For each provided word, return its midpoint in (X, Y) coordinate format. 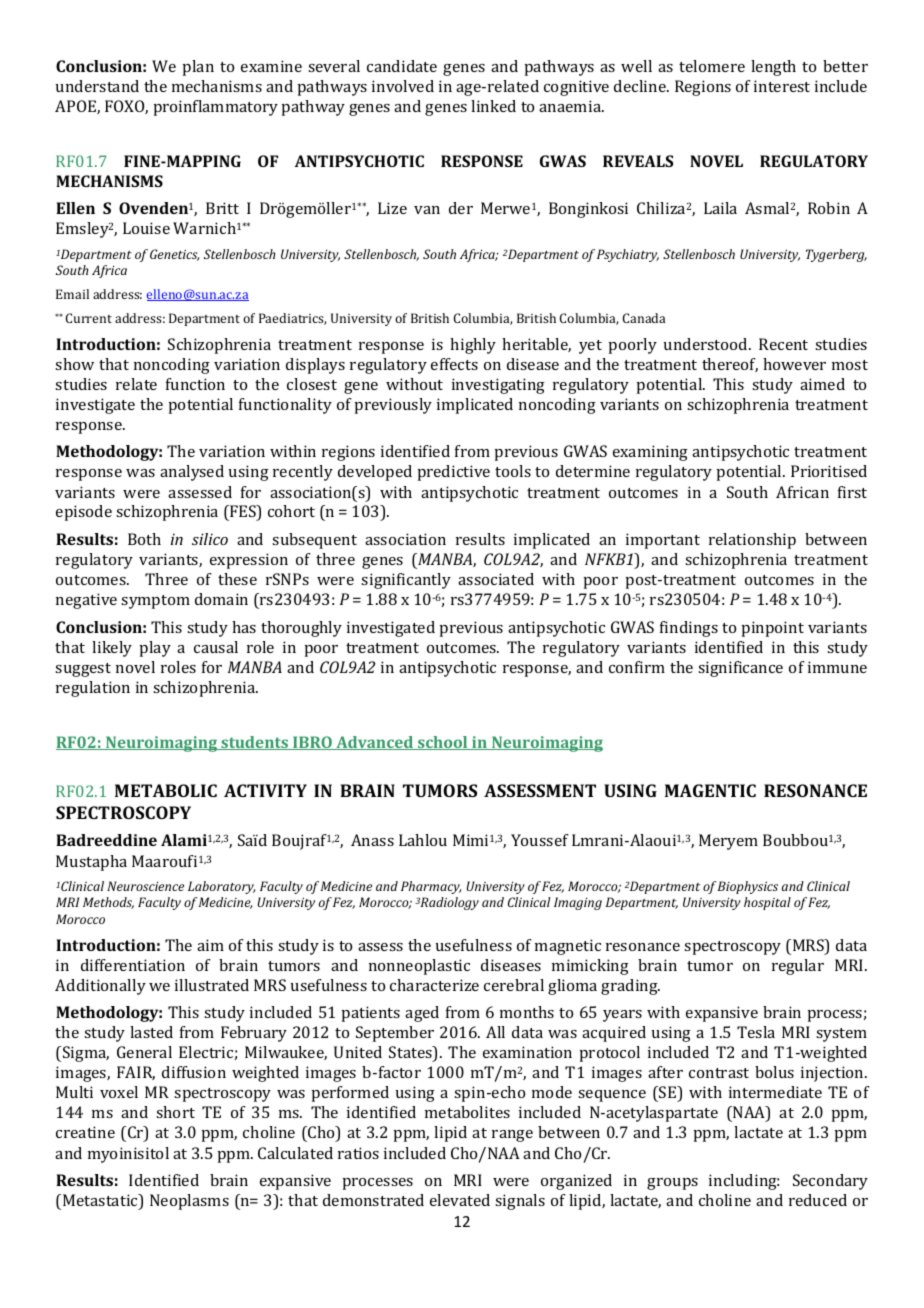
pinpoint (772, 629)
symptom (155, 602)
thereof (730, 365)
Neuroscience (145, 886)
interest (782, 86)
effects (454, 364)
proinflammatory (215, 108)
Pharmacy (431, 887)
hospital (767, 903)
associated (496, 579)
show (74, 364)
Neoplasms (189, 1202)
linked (493, 106)
